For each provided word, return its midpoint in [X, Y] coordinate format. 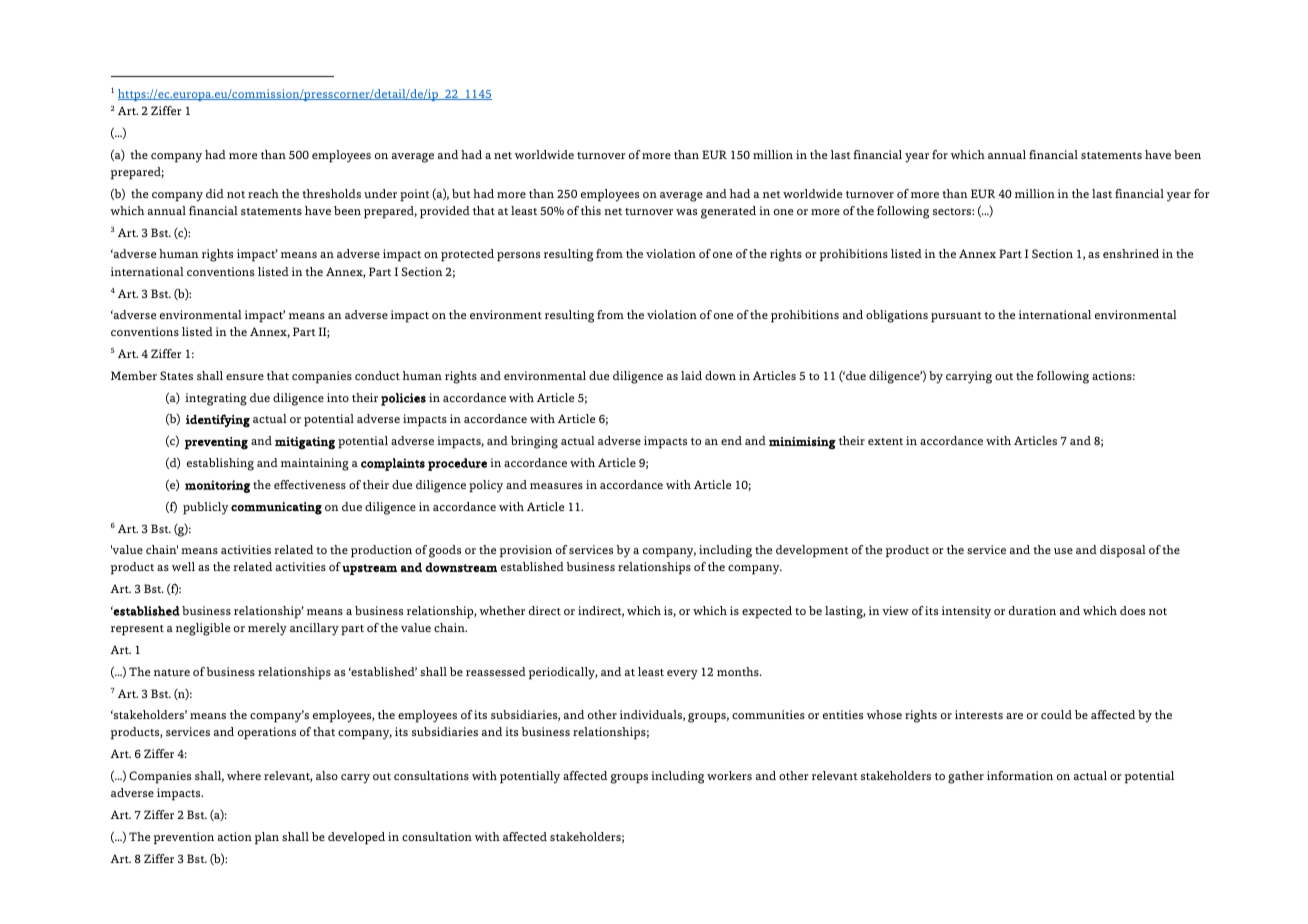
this [591, 210]
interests [979, 714]
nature [172, 672]
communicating [276, 508]
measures [556, 486]
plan [267, 838]
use [1063, 551]
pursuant [956, 317]
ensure [245, 377]
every [682, 675]
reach [263, 193]
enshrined [1131, 253]
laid [691, 375]
